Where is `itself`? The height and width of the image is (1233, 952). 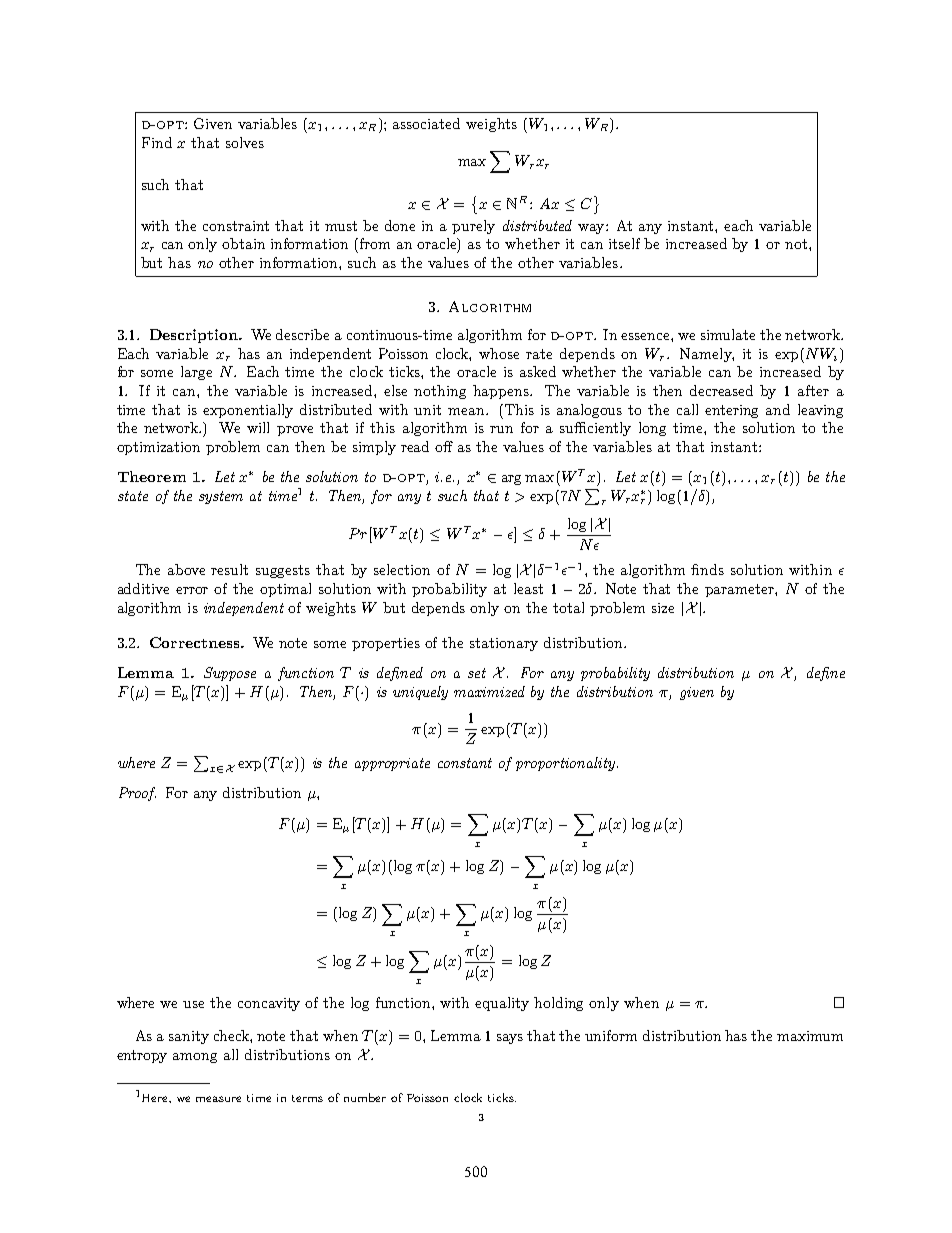 itself is located at coordinates (624, 243).
